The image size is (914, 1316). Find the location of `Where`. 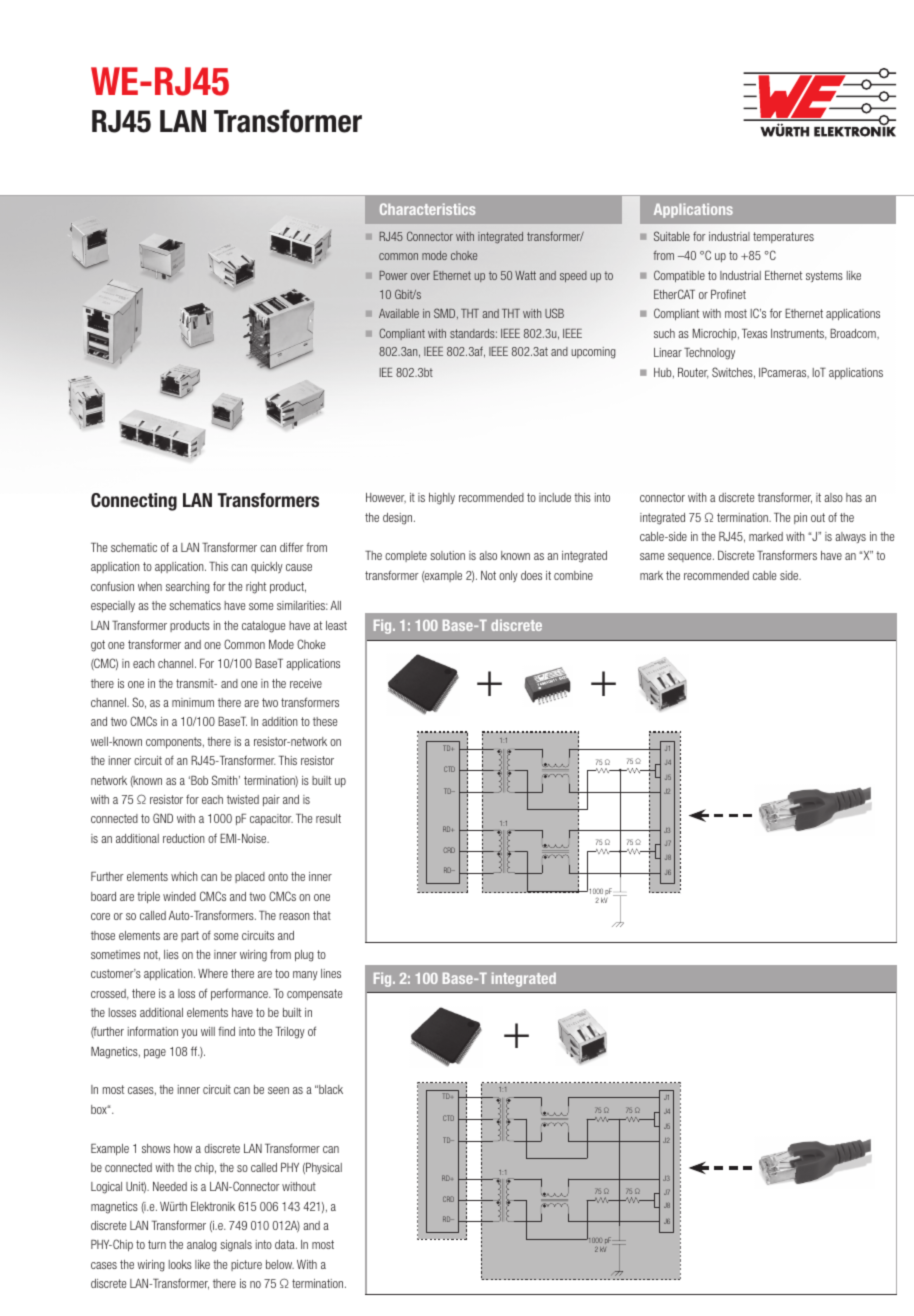

Where is located at coordinates (213, 973).
